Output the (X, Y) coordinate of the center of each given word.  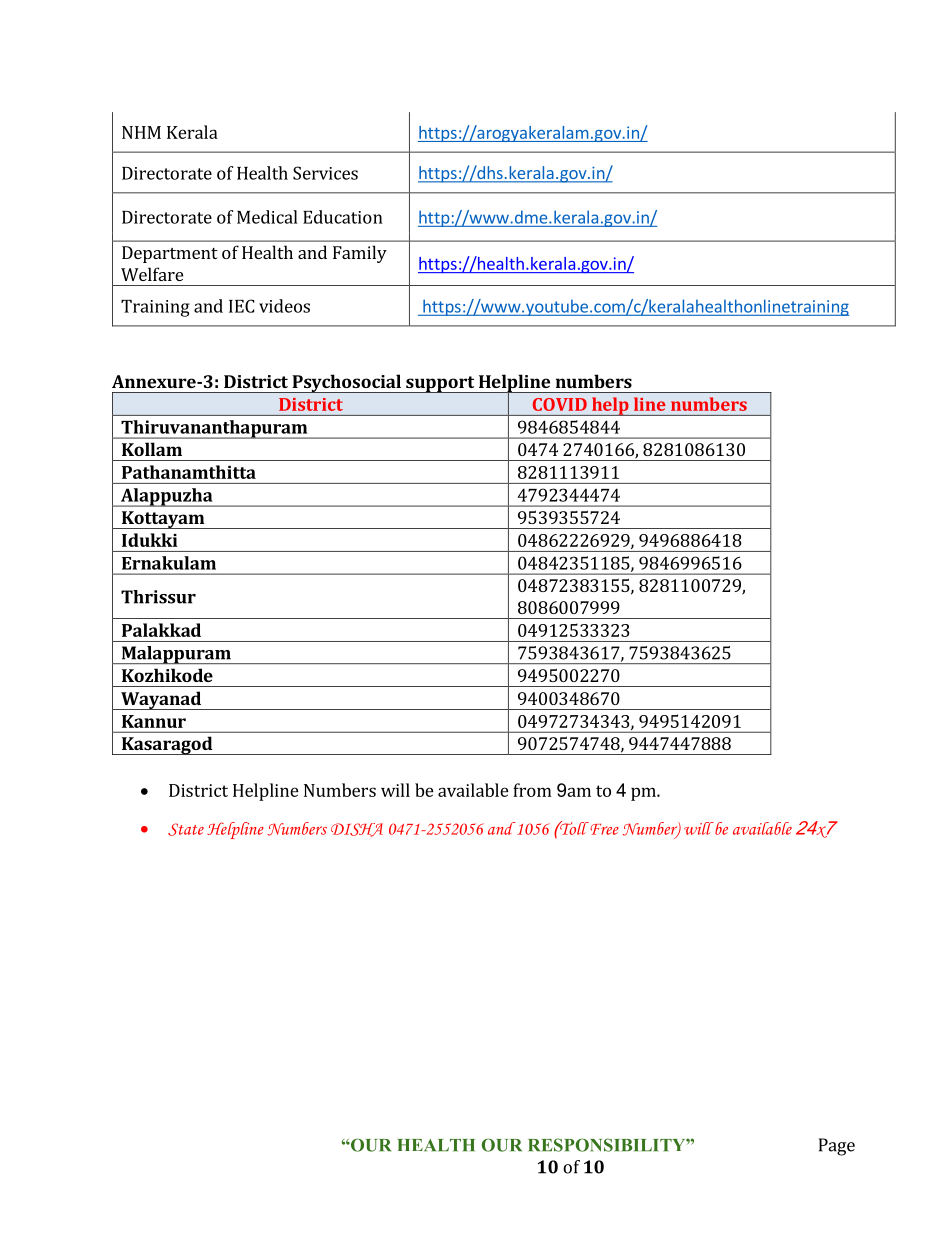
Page (837, 1147)
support (440, 384)
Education (343, 217)
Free (603, 828)
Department (170, 254)
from (532, 790)
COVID (560, 404)
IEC (241, 306)
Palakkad (161, 630)
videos (284, 306)
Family (360, 254)
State (186, 829)
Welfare (152, 274)
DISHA (357, 830)
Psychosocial (346, 383)
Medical (267, 217)
